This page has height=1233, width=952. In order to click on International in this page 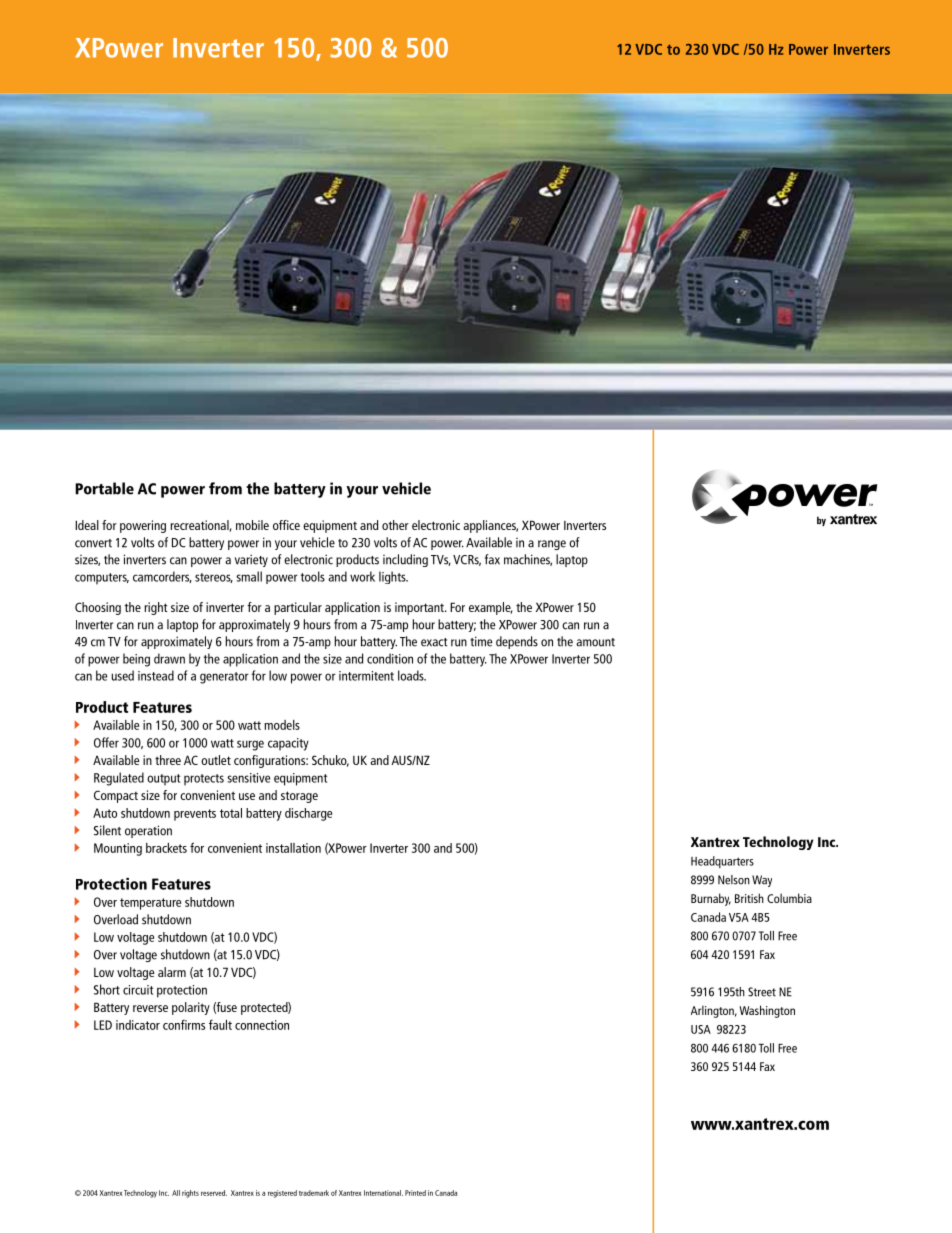, I will do `click(383, 1193)`.
